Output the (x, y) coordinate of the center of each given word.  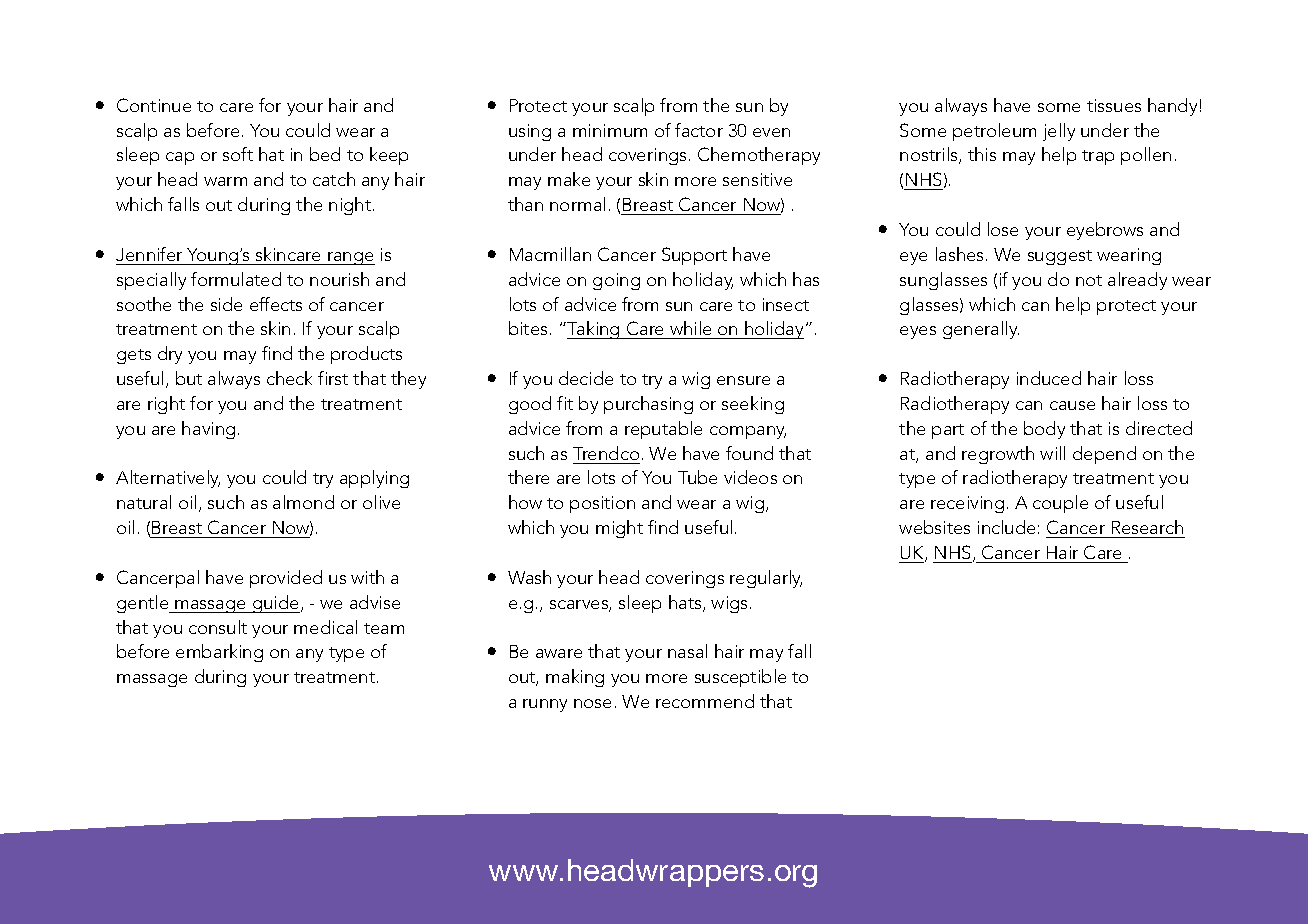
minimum (610, 130)
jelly (1059, 132)
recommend (705, 701)
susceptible (740, 678)
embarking (219, 653)
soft (238, 154)
